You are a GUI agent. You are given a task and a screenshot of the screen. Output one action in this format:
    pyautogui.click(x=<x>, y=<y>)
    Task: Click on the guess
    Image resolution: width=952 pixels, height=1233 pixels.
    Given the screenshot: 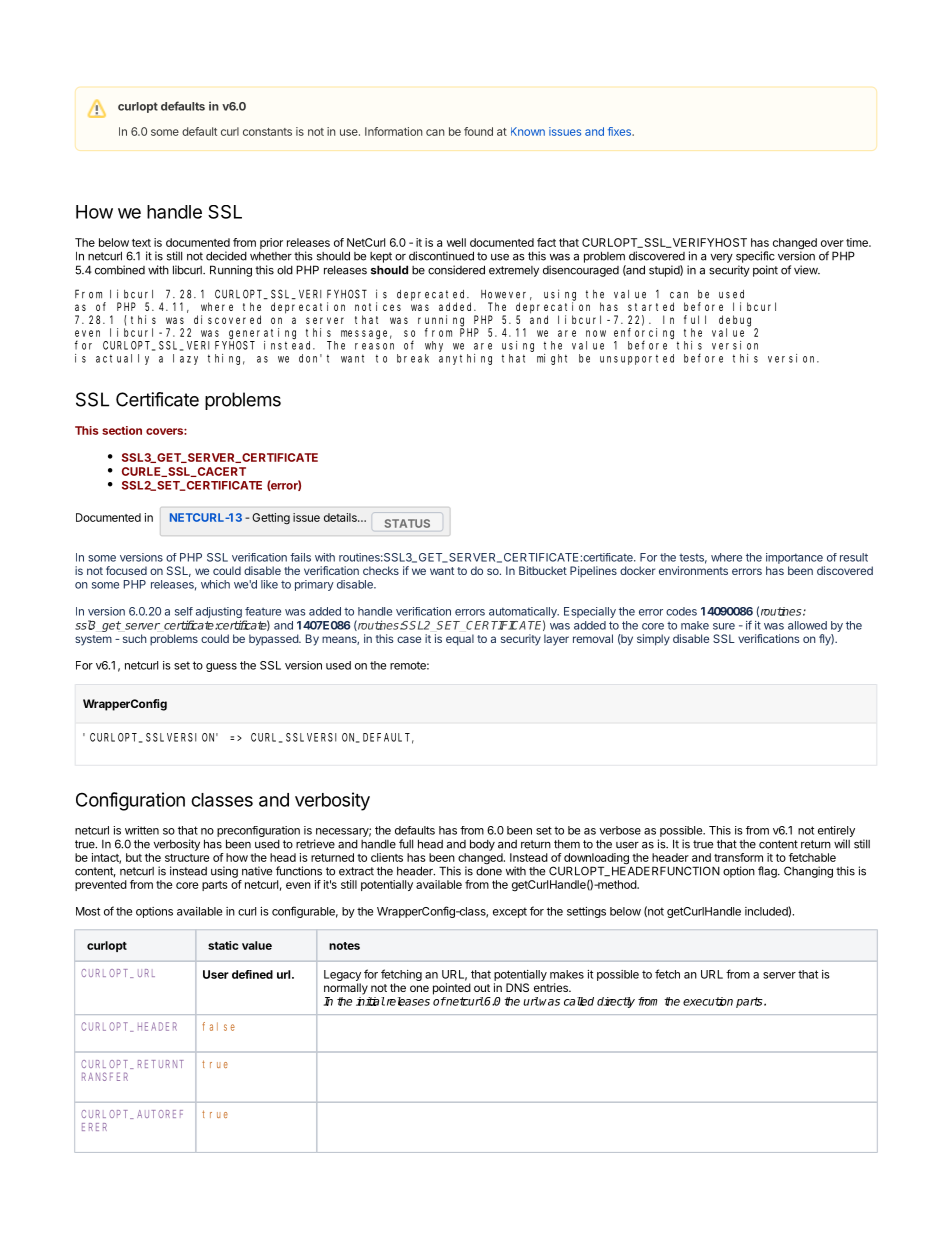 What is the action you would take?
    pyautogui.click(x=221, y=667)
